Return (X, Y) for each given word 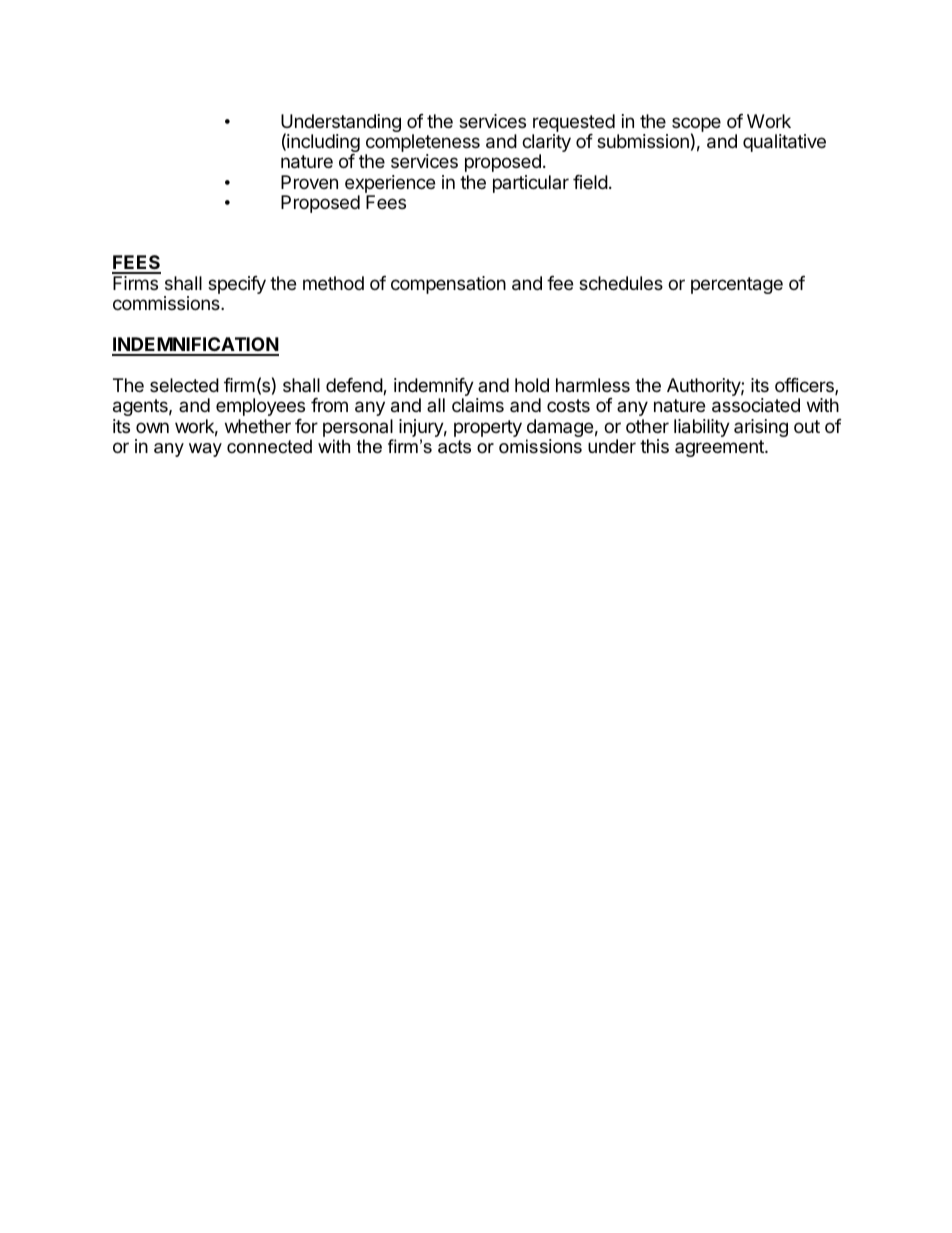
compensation (448, 285)
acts (454, 447)
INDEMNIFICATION (195, 346)
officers (805, 386)
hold (532, 385)
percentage (737, 285)
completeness (422, 144)
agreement (720, 448)
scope (696, 126)
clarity (546, 144)
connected (269, 446)
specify (237, 285)
